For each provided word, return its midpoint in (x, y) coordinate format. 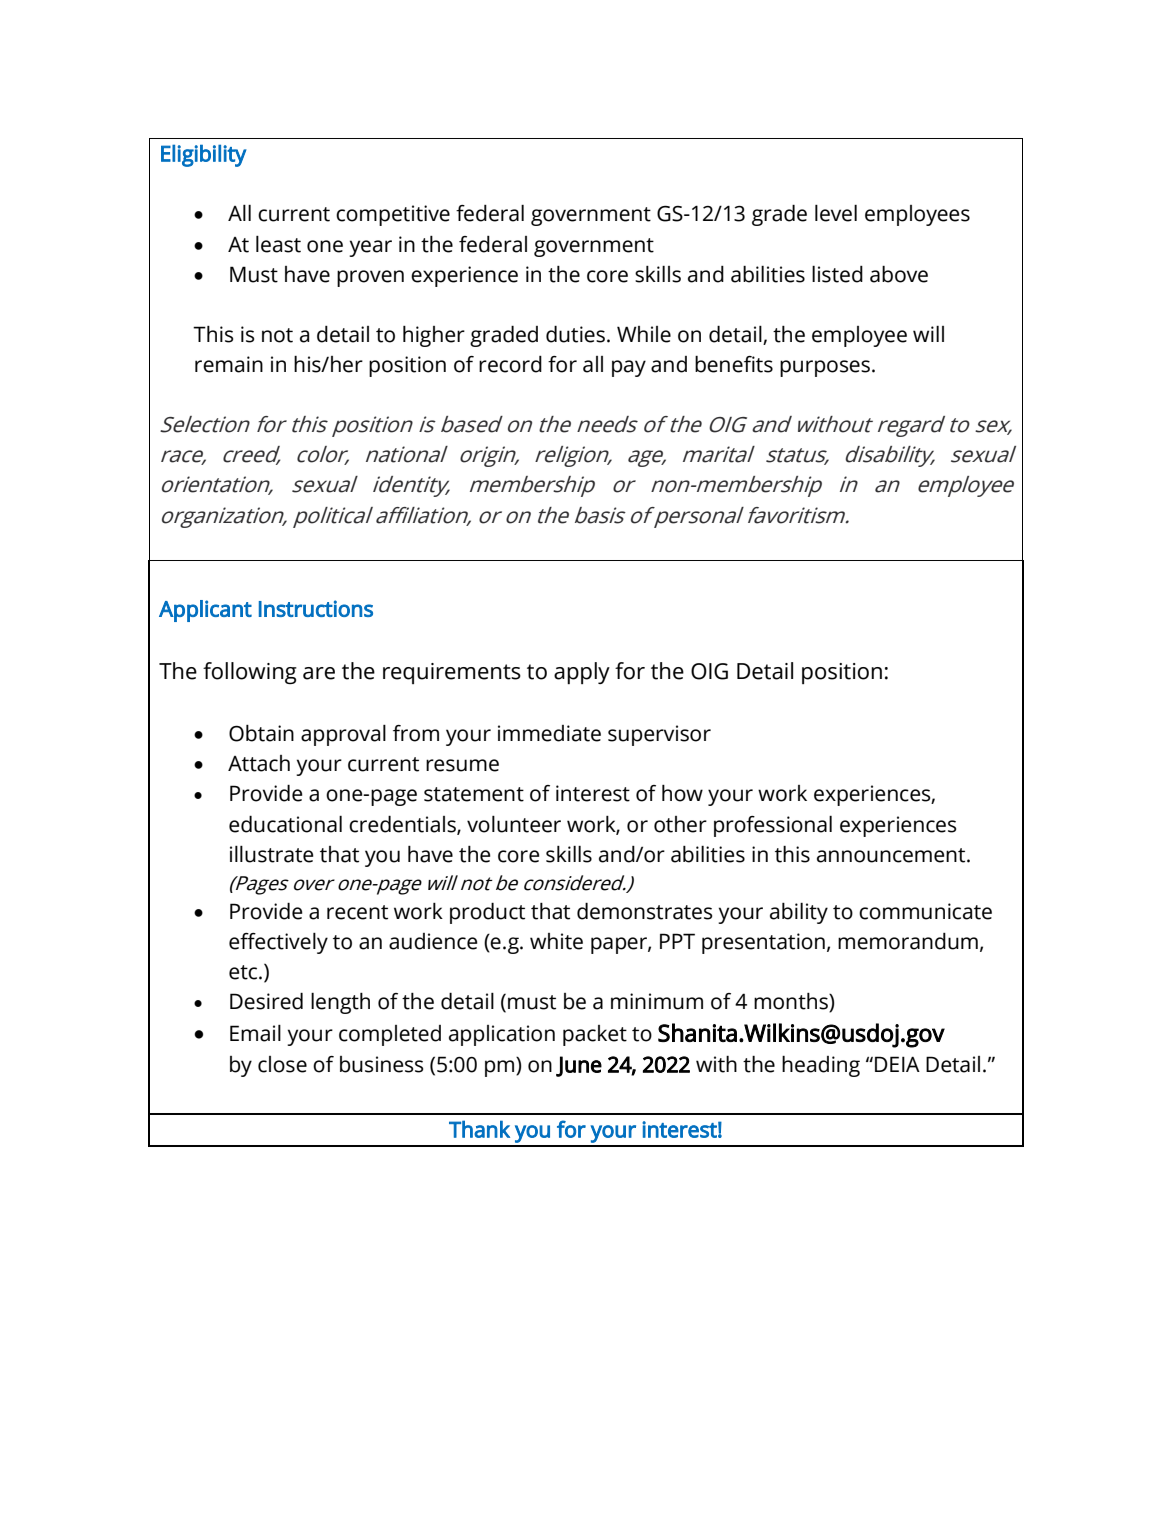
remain (229, 364)
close (282, 1064)
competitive (393, 215)
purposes (826, 368)
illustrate (271, 854)
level (836, 213)
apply (582, 673)
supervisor (659, 735)
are (319, 673)
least (278, 244)
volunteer (514, 824)
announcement (892, 855)
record (510, 364)
